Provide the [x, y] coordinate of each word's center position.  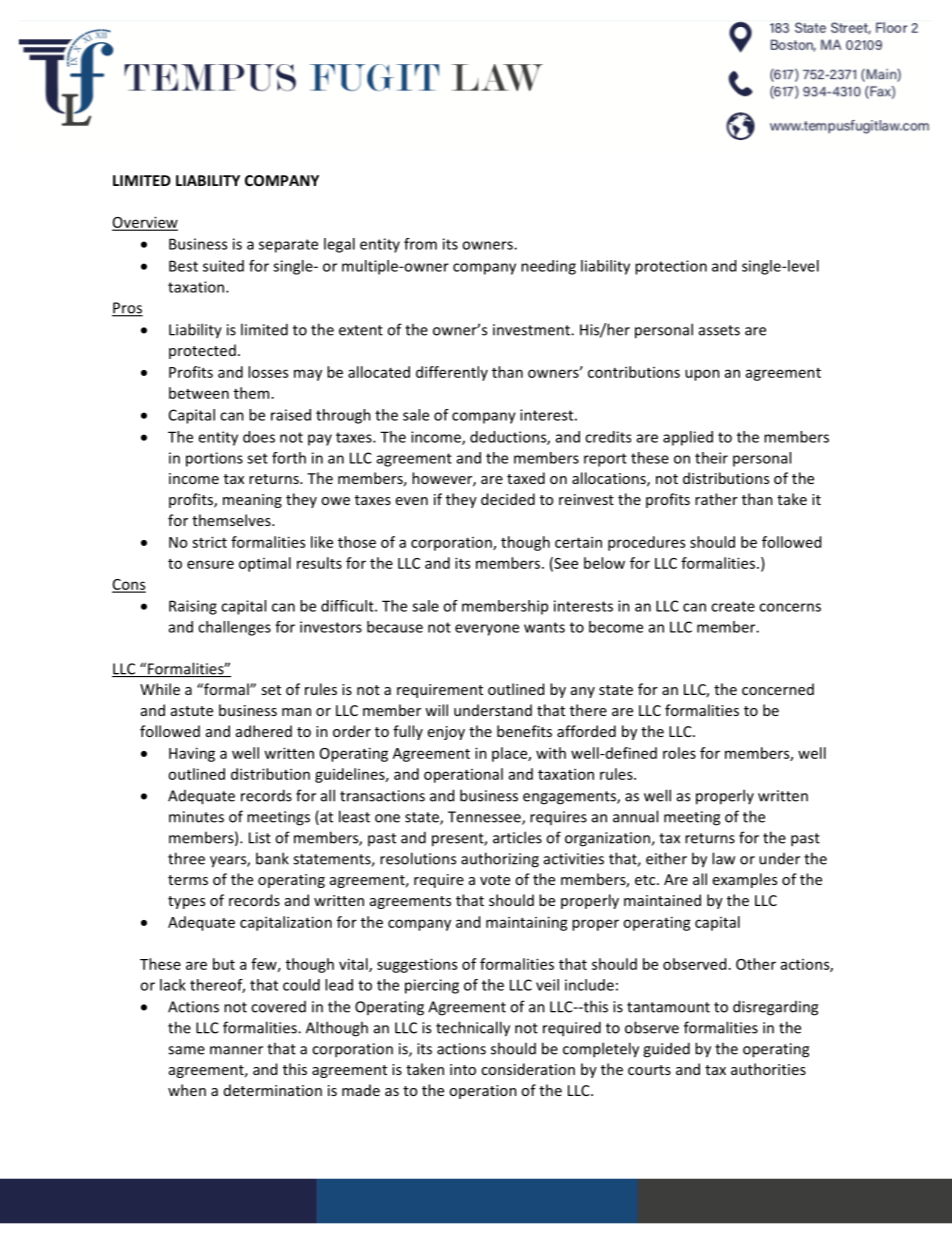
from [420, 244]
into [463, 1069]
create [733, 606]
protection [671, 267]
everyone [487, 630]
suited [223, 266]
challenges [234, 628]
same [186, 1050]
